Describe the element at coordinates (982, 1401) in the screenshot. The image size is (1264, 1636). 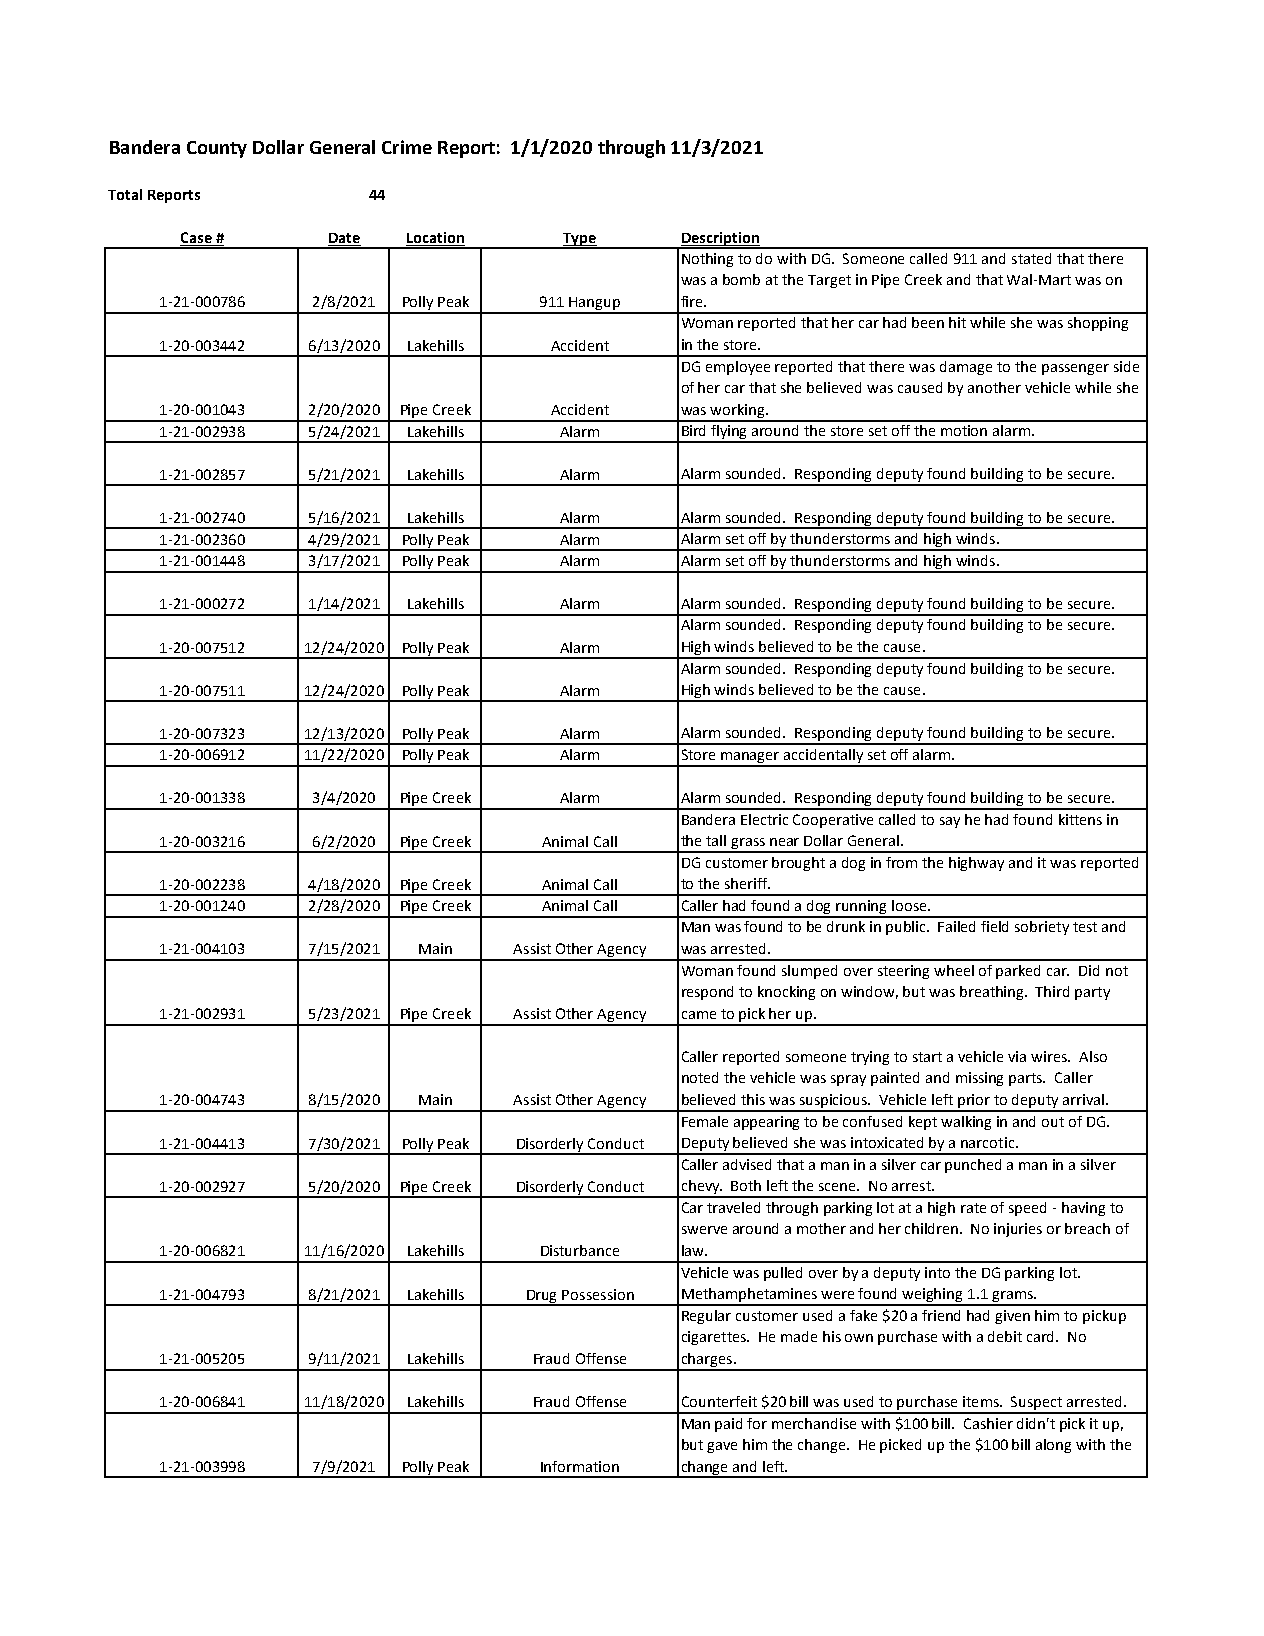
I see `items` at that location.
